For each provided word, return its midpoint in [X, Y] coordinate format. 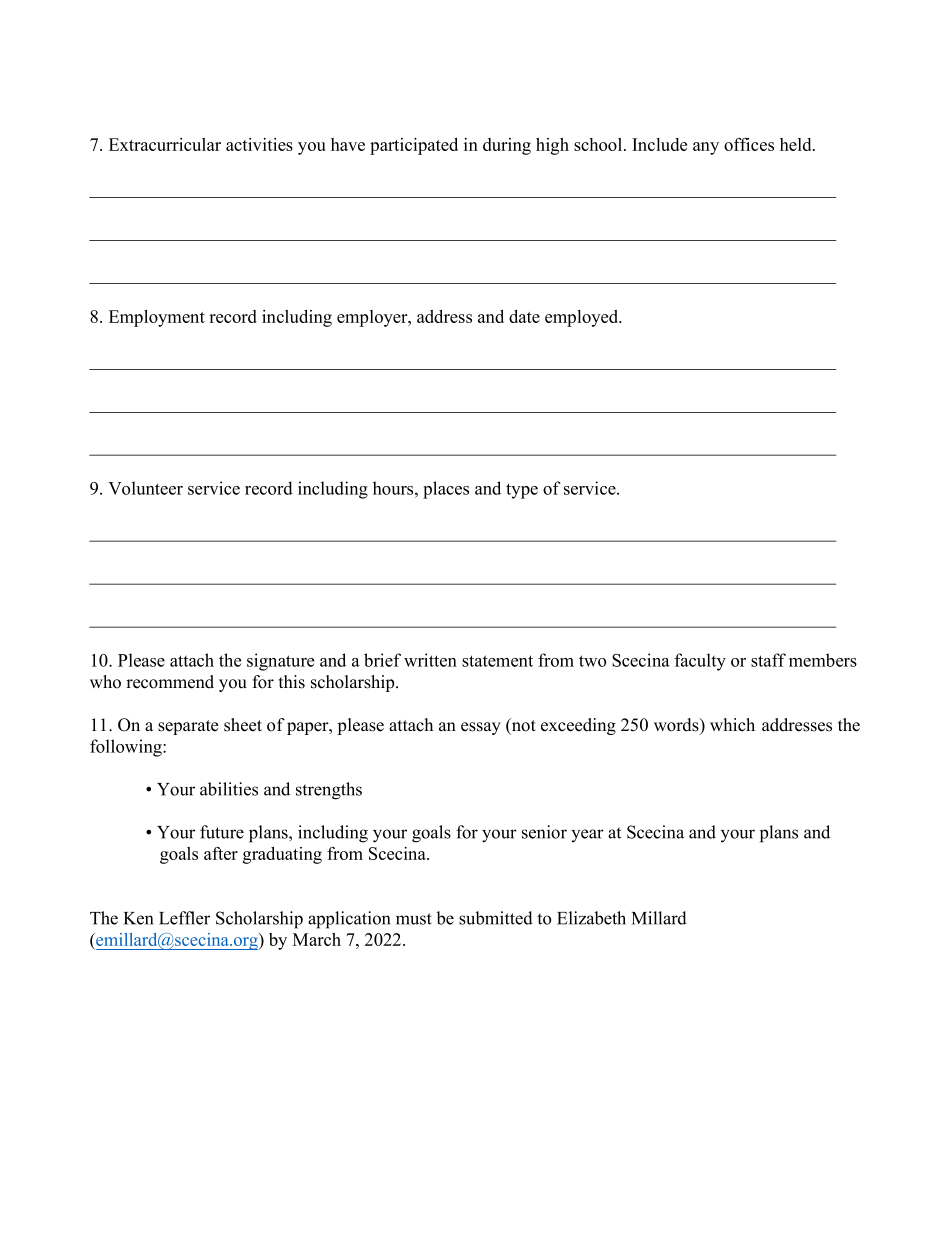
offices [749, 144]
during [507, 146]
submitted [496, 918]
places [446, 490]
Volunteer [145, 488]
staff [768, 660]
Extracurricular [165, 144]
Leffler [184, 918]
